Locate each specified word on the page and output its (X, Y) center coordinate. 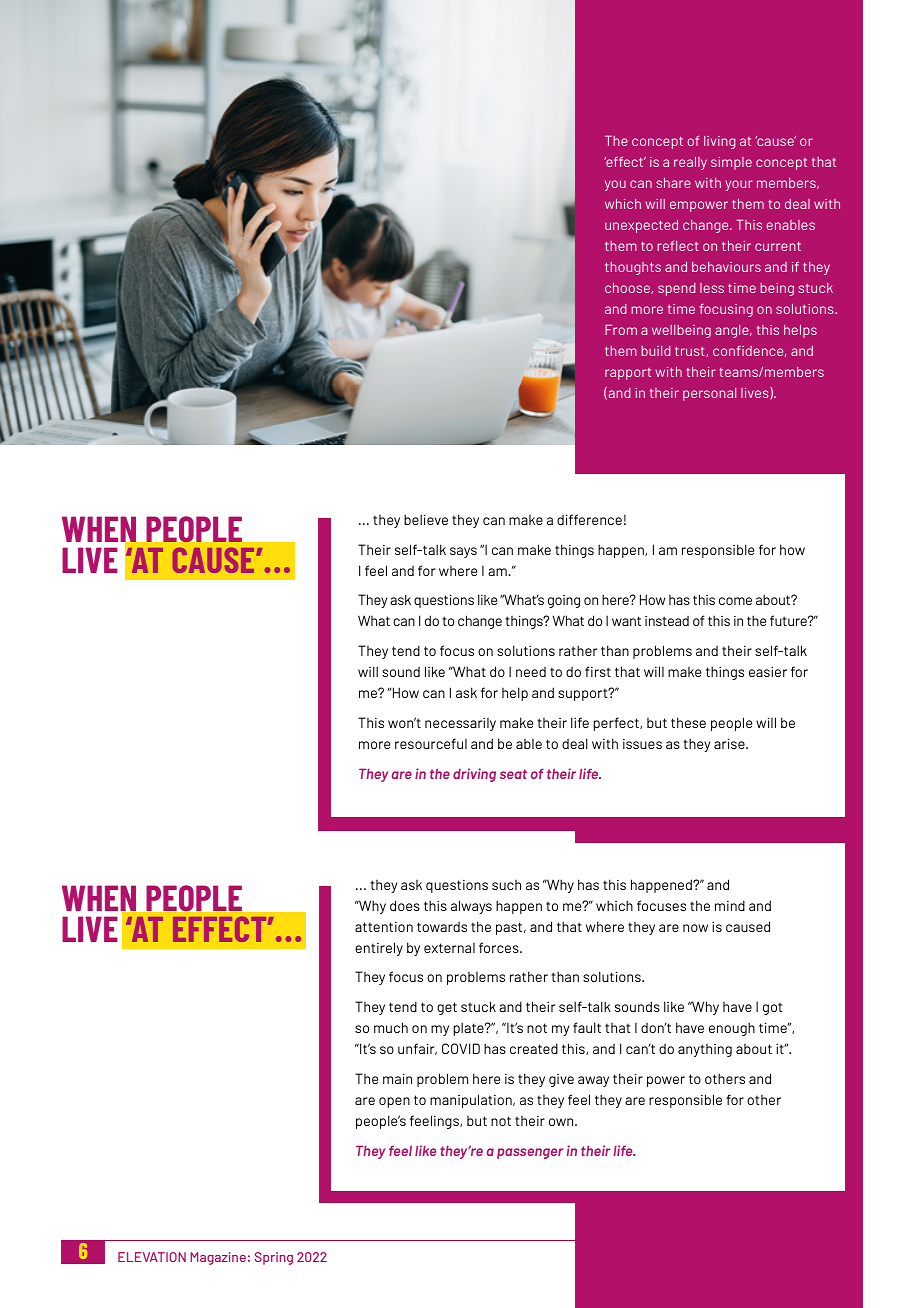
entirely (379, 949)
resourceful (431, 743)
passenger (530, 1153)
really (690, 163)
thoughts (633, 268)
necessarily (460, 724)
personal (709, 394)
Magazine (218, 1258)
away (593, 1081)
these (688, 722)
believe (426, 519)
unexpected (641, 226)
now (695, 928)
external (449, 948)
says (463, 552)
